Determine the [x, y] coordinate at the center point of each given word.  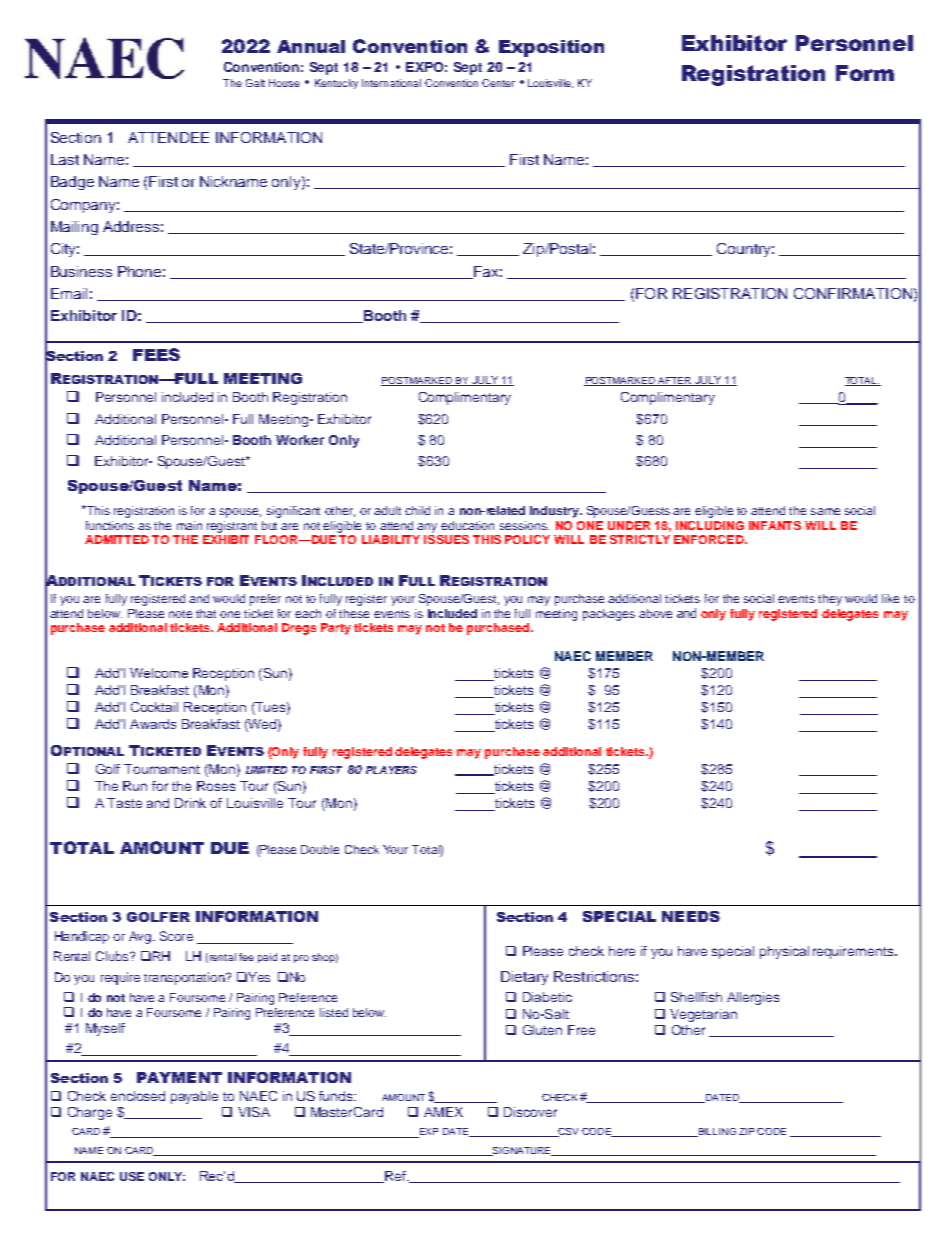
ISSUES [446, 538]
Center [498, 83]
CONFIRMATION [853, 293]
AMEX [443, 1112]
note [180, 614]
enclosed [138, 1096]
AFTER [674, 381]
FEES [156, 354]
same [825, 511]
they [830, 600]
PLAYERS [391, 770]
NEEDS [691, 916]
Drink [190, 803]
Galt [255, 83]
